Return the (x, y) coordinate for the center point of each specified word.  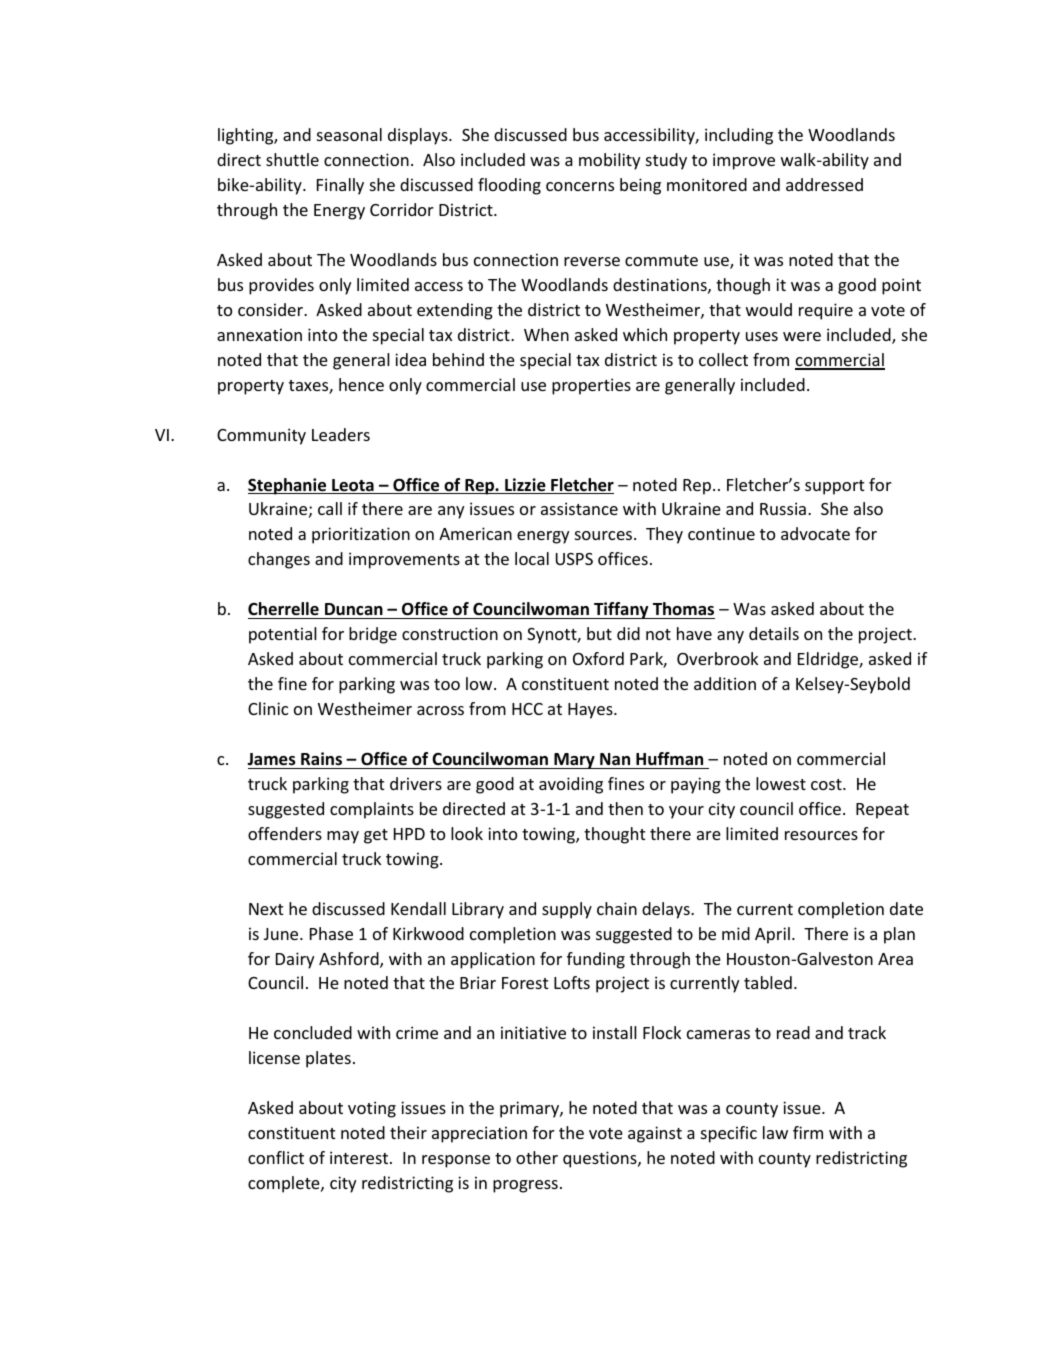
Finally (340, 186)
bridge (373, 635)
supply (567, 910)
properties (591, 386)
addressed (824, 184)
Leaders (341, 434)
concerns (580, 186)
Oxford (598, 658)
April (772, 935)
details (774, 633)
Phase (331, 933)
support (834, 487)
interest (360, 1157)
